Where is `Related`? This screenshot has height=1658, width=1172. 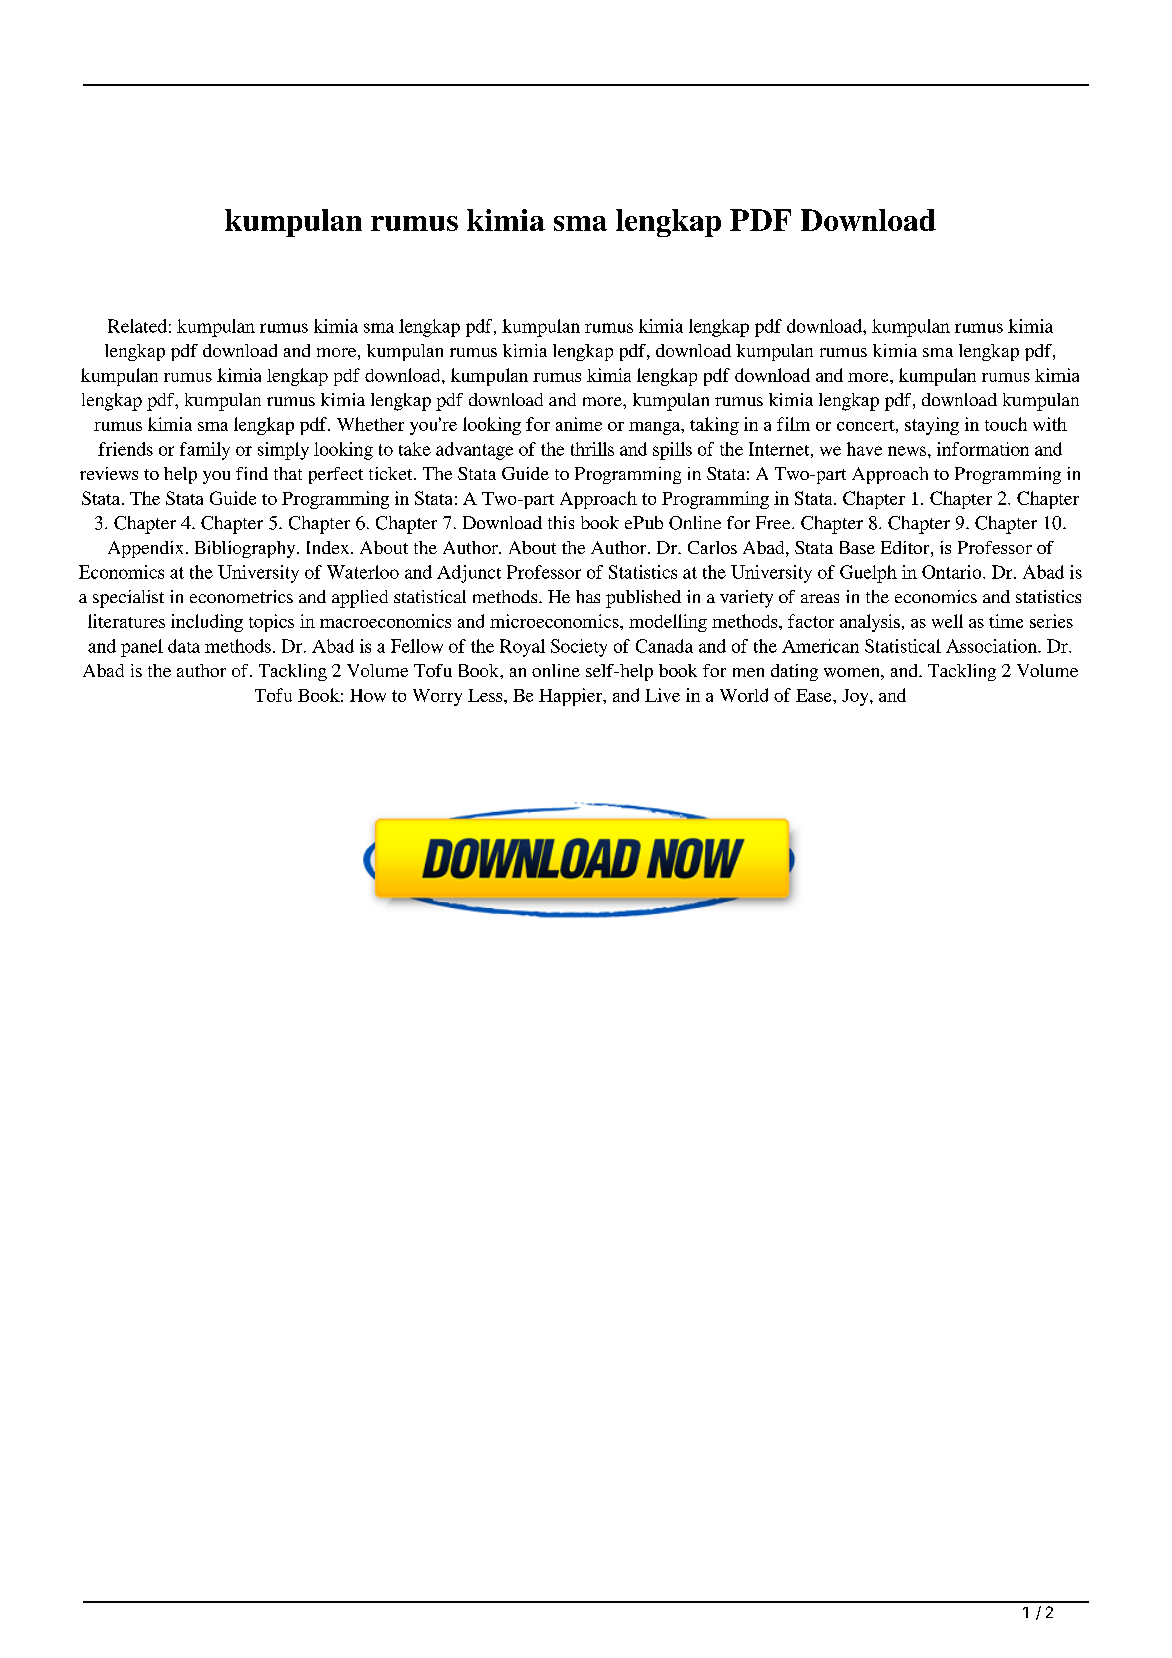
Related is located at coordinates (137, 326).
